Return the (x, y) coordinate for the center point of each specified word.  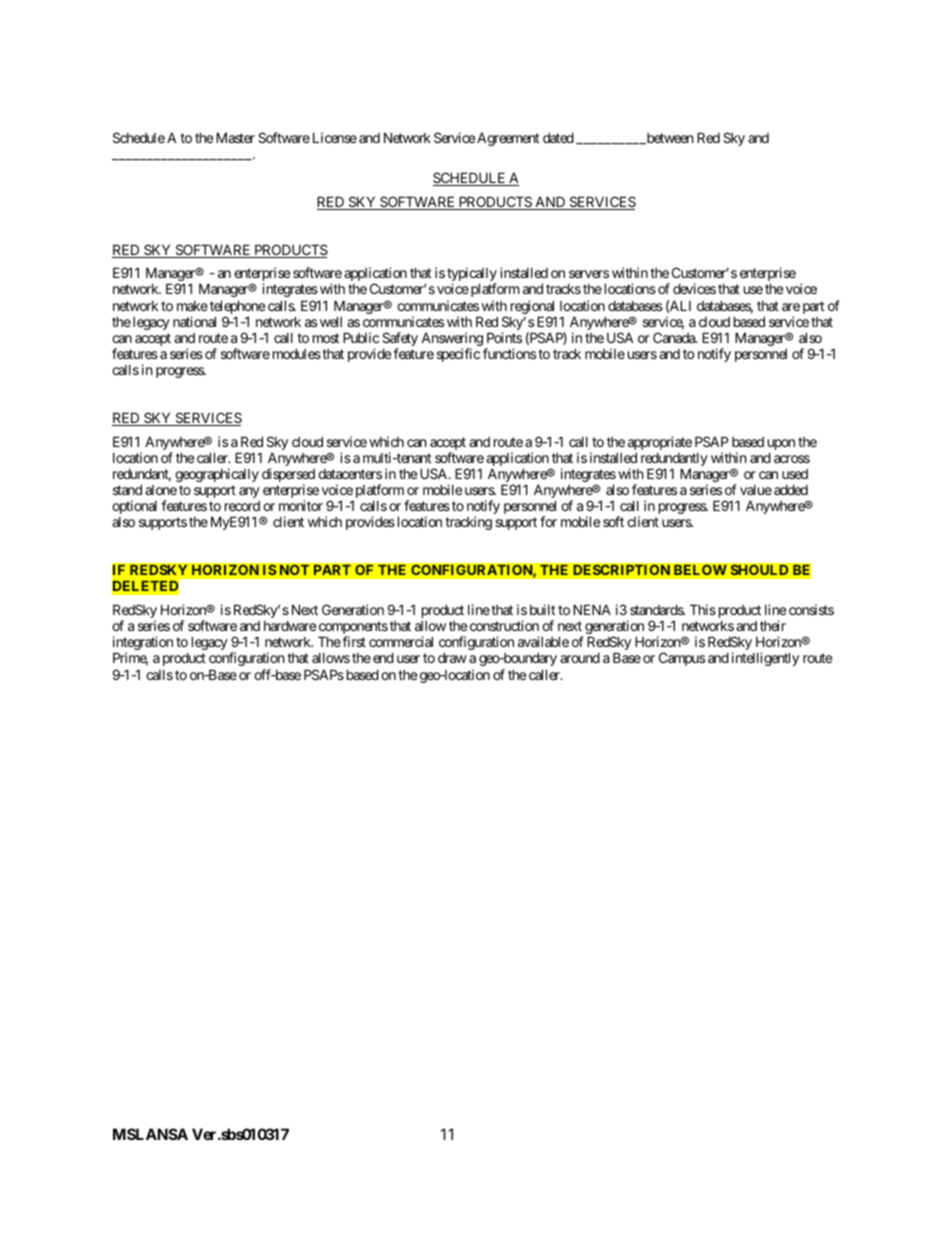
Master (235, 137)
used (795, 474)
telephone (237, 308)
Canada (675, 337)
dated (558, 137)
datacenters (350, 474)
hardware (290, 625)
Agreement (508, 139)
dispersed (288, 476)
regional (533, 308)
